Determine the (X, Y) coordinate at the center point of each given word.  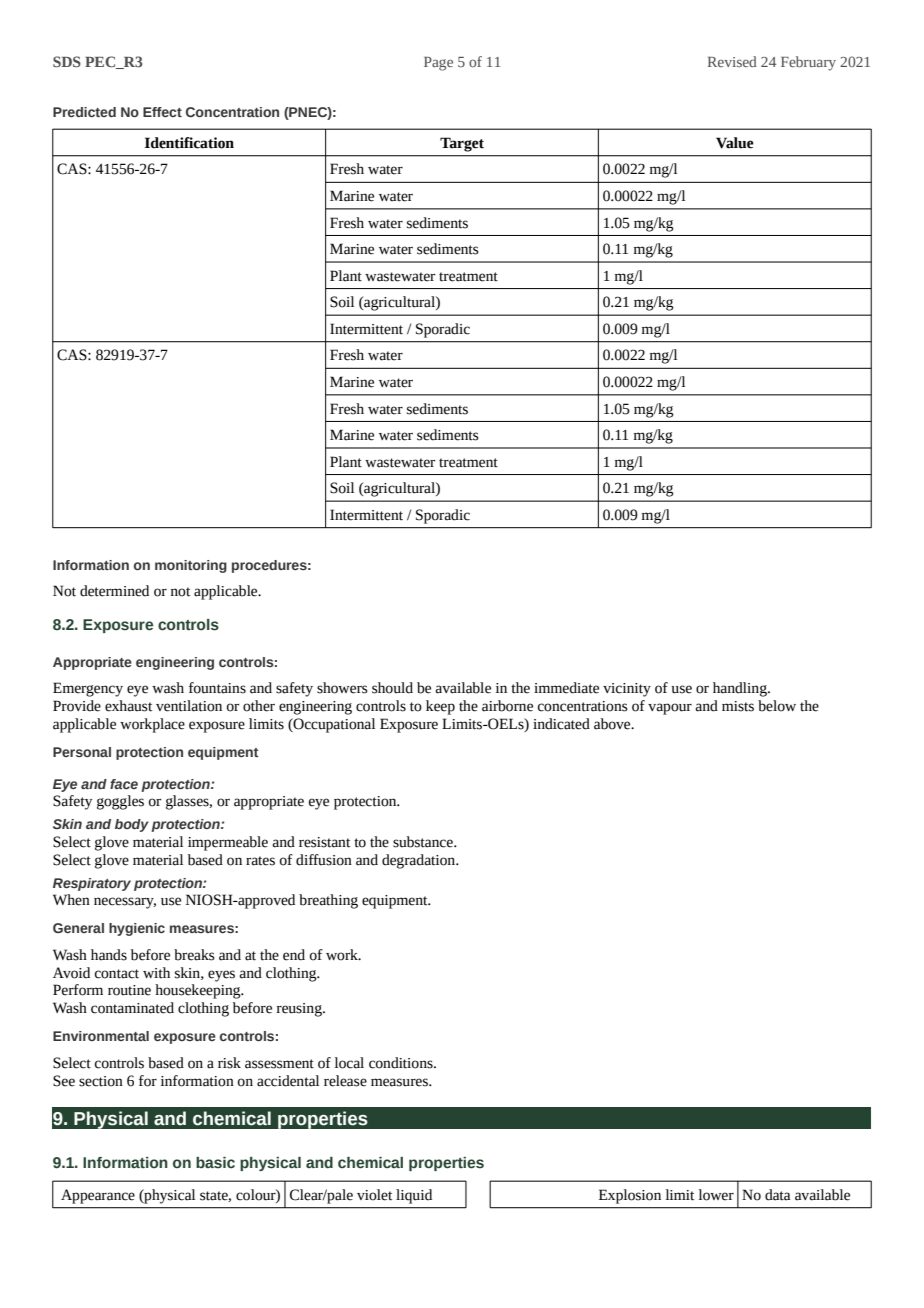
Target (462, 144)
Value (735, 143)
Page (438, 64)
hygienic (137, 929)
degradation (420, 861)
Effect (162, 112)
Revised (732, 61)
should (392, 688)
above (613, 724)
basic (215, 1163)
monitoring (191, 566)
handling (741, 689)
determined (114, 591)
